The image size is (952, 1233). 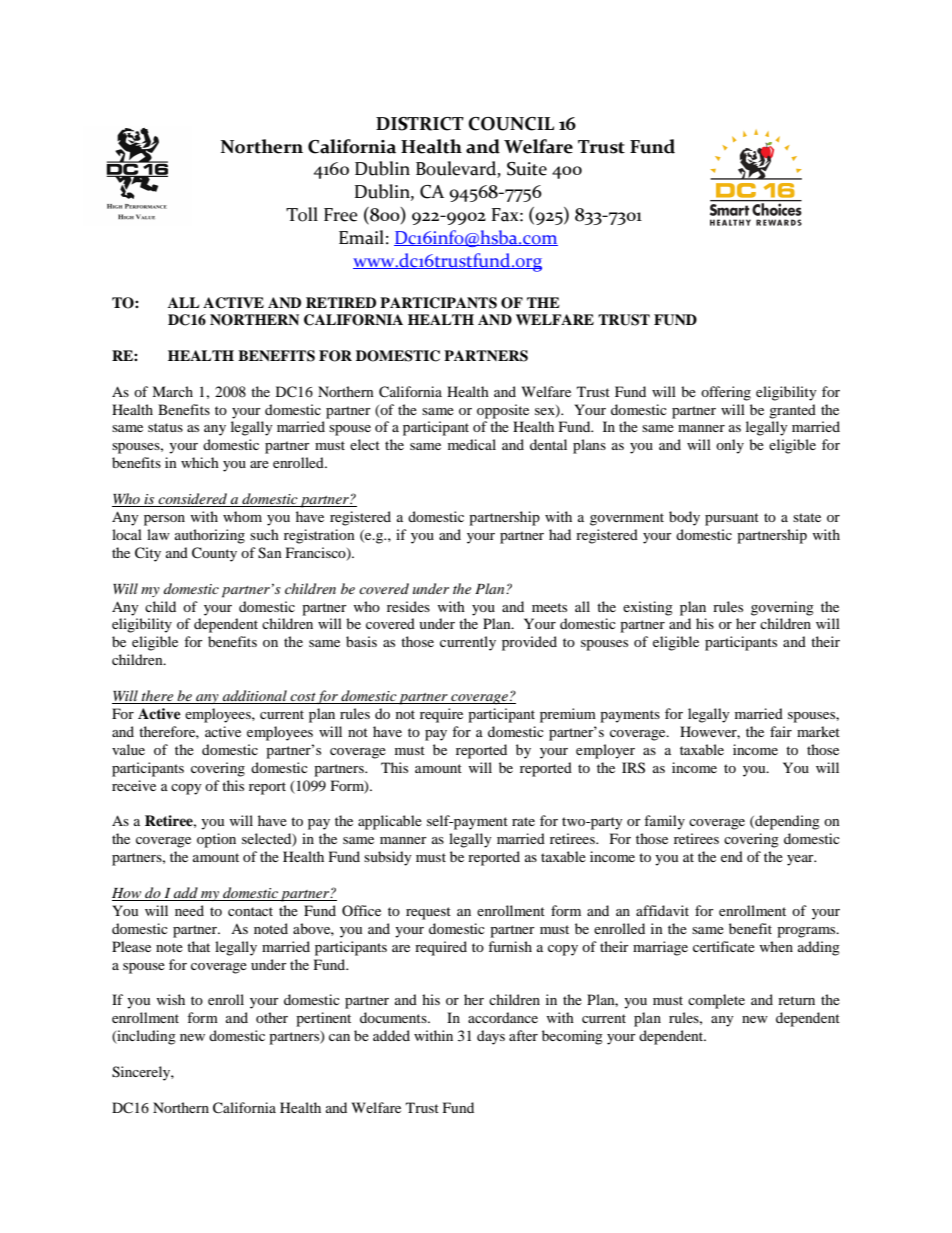 I want to click on option, so click(x=216, y=840).
